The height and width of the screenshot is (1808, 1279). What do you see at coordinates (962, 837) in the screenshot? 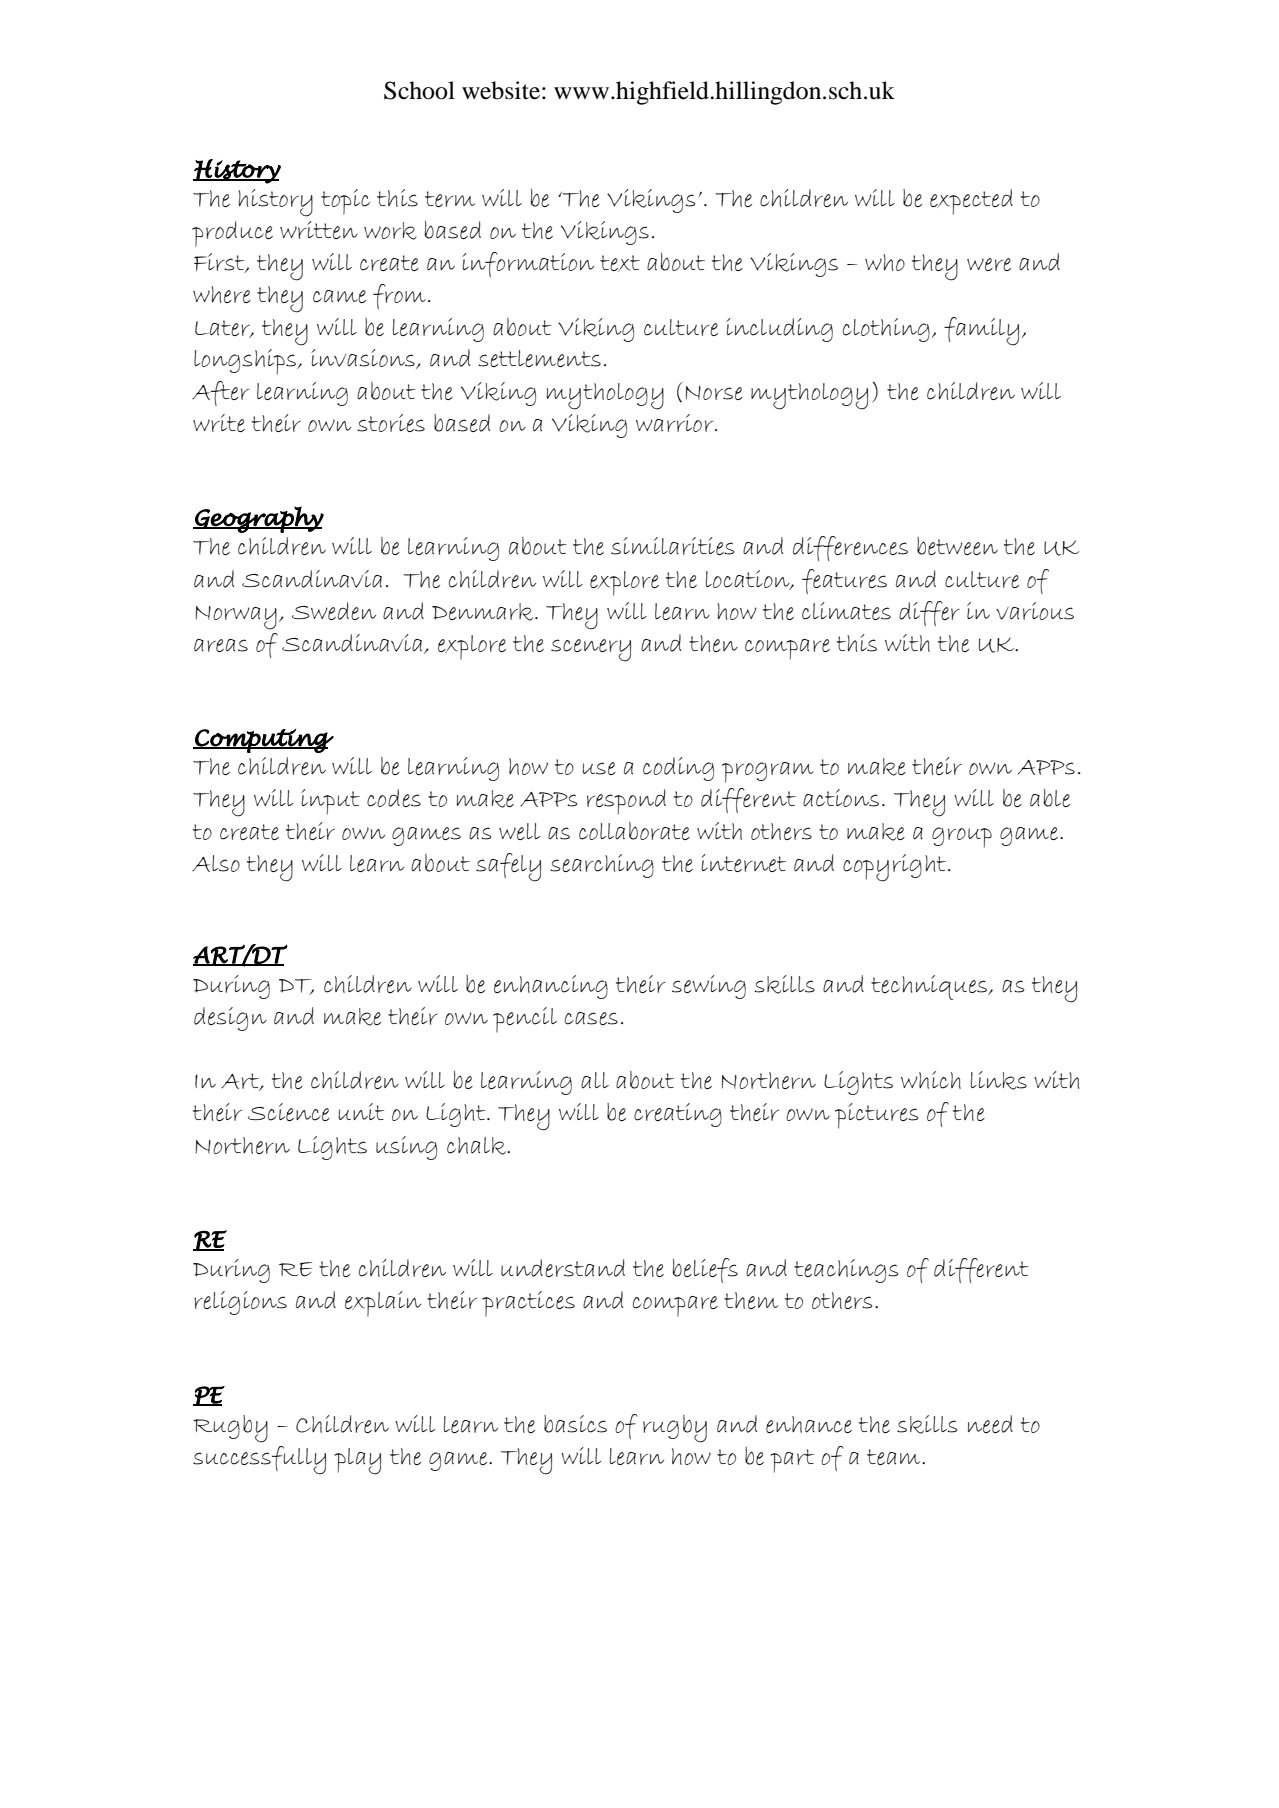
I see `group` at bounding box center [962, 837].
